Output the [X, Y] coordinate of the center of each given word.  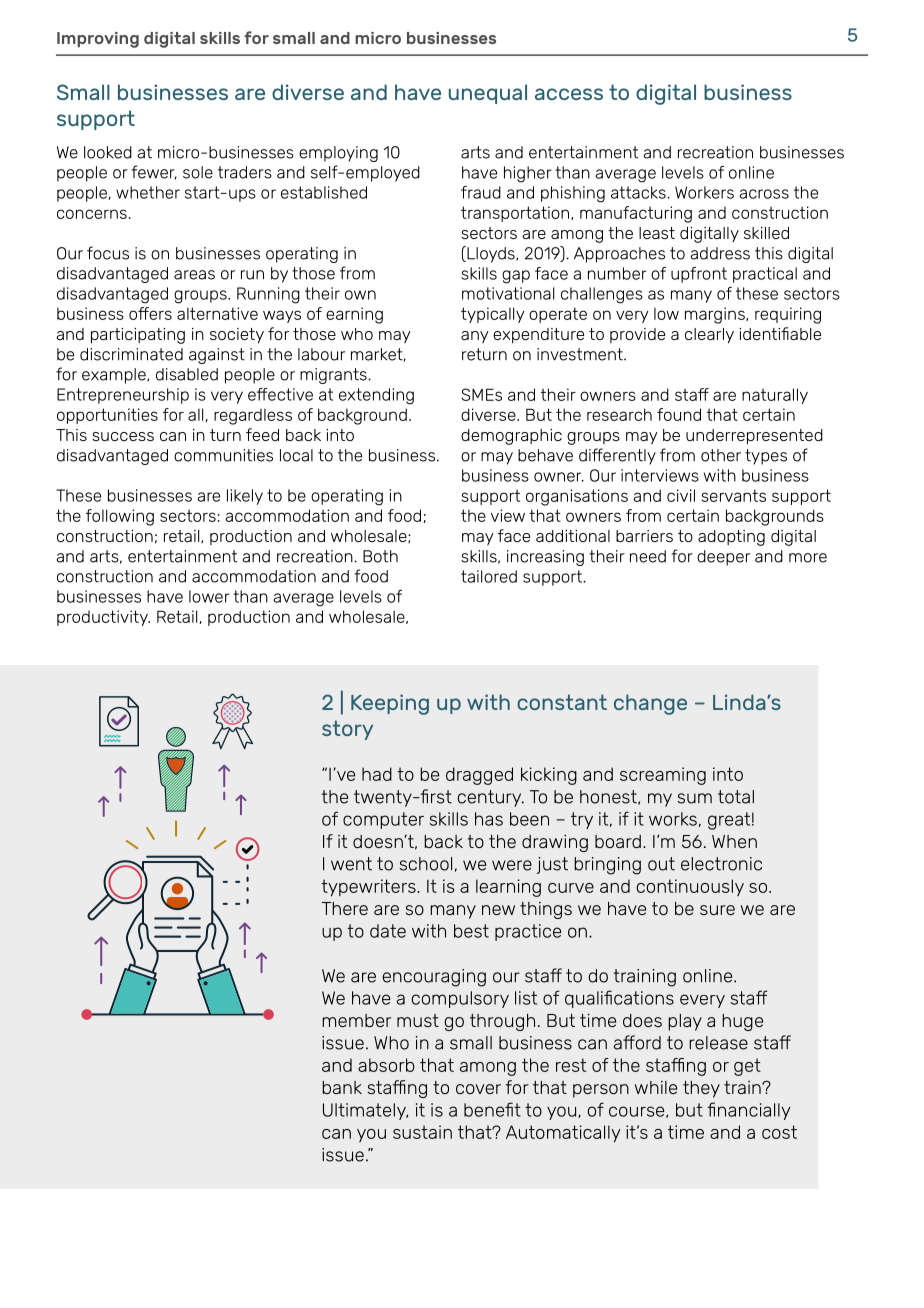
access [569, 94]
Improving [98, 40]
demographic [511, 437]
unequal [488, 94]
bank [342, 1087]
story [347, 730]
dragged [479, 776]
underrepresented [754, 436]
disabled [187, 374]
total [736, 797]
